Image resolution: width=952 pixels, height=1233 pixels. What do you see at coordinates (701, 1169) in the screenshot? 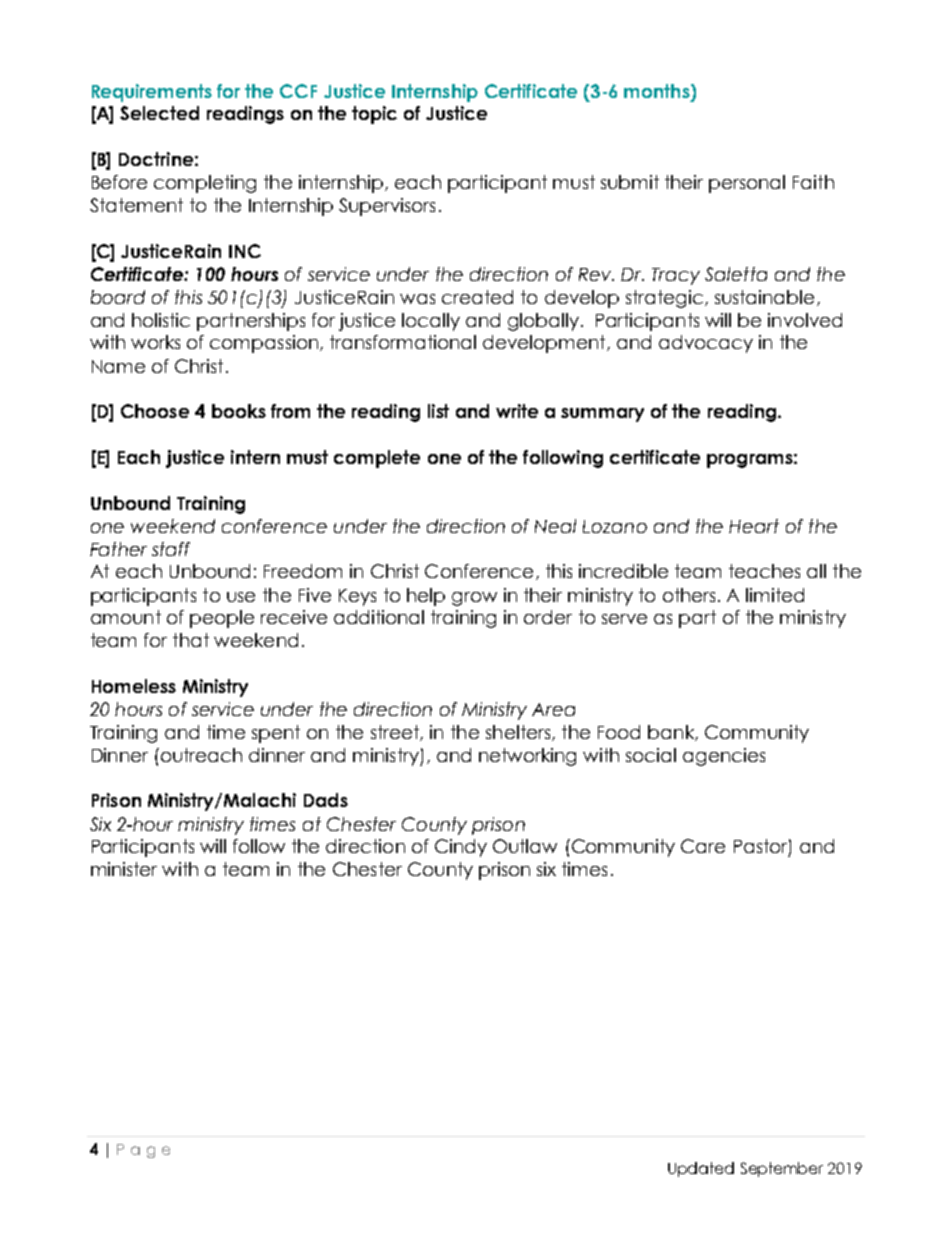
I see `Updated` at bounding box center [701, 1169].
